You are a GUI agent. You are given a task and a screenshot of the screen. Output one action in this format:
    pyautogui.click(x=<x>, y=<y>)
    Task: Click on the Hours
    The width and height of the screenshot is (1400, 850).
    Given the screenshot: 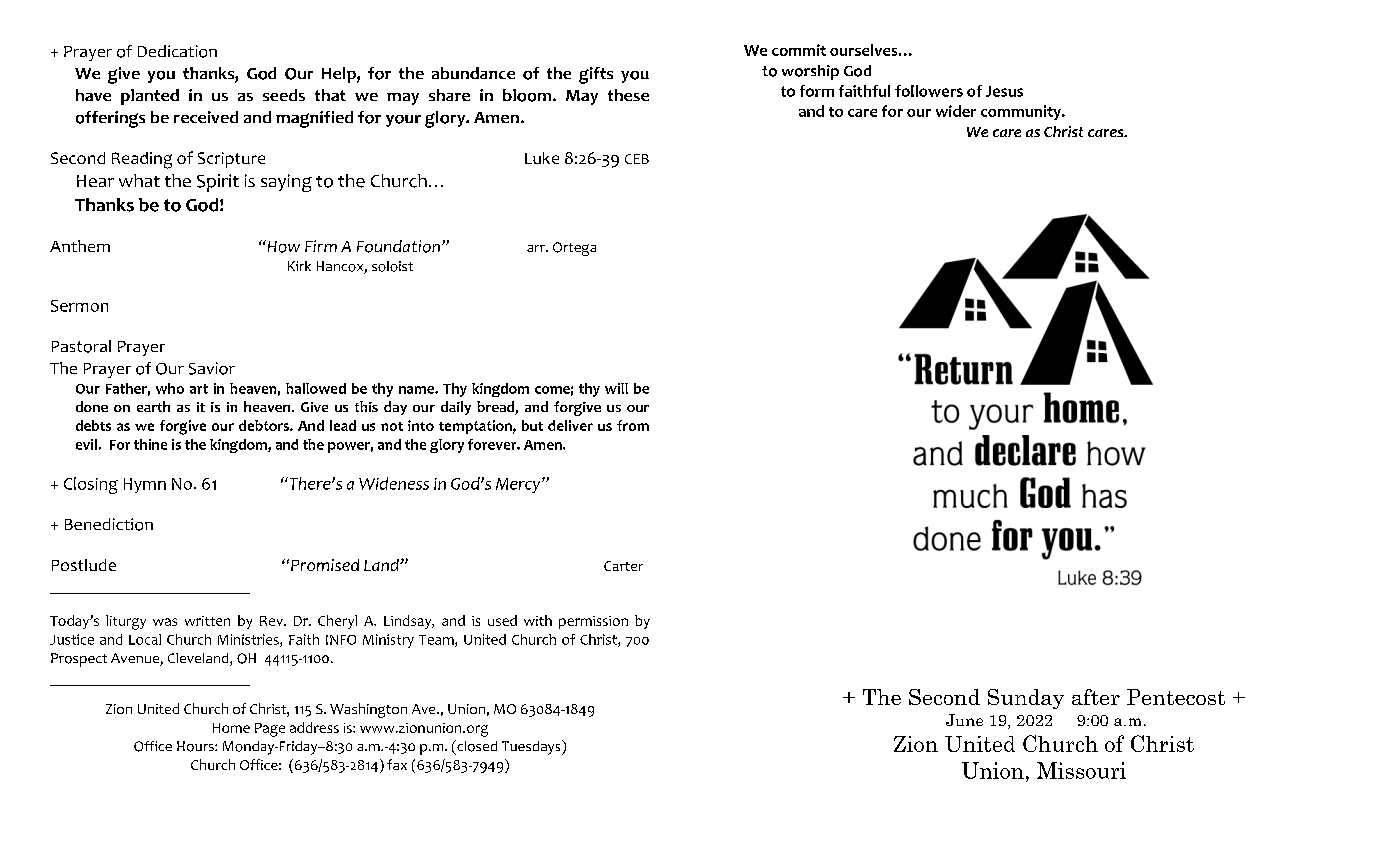 What is the action you would take?
    pyautogui.click(x=196, y=746)
